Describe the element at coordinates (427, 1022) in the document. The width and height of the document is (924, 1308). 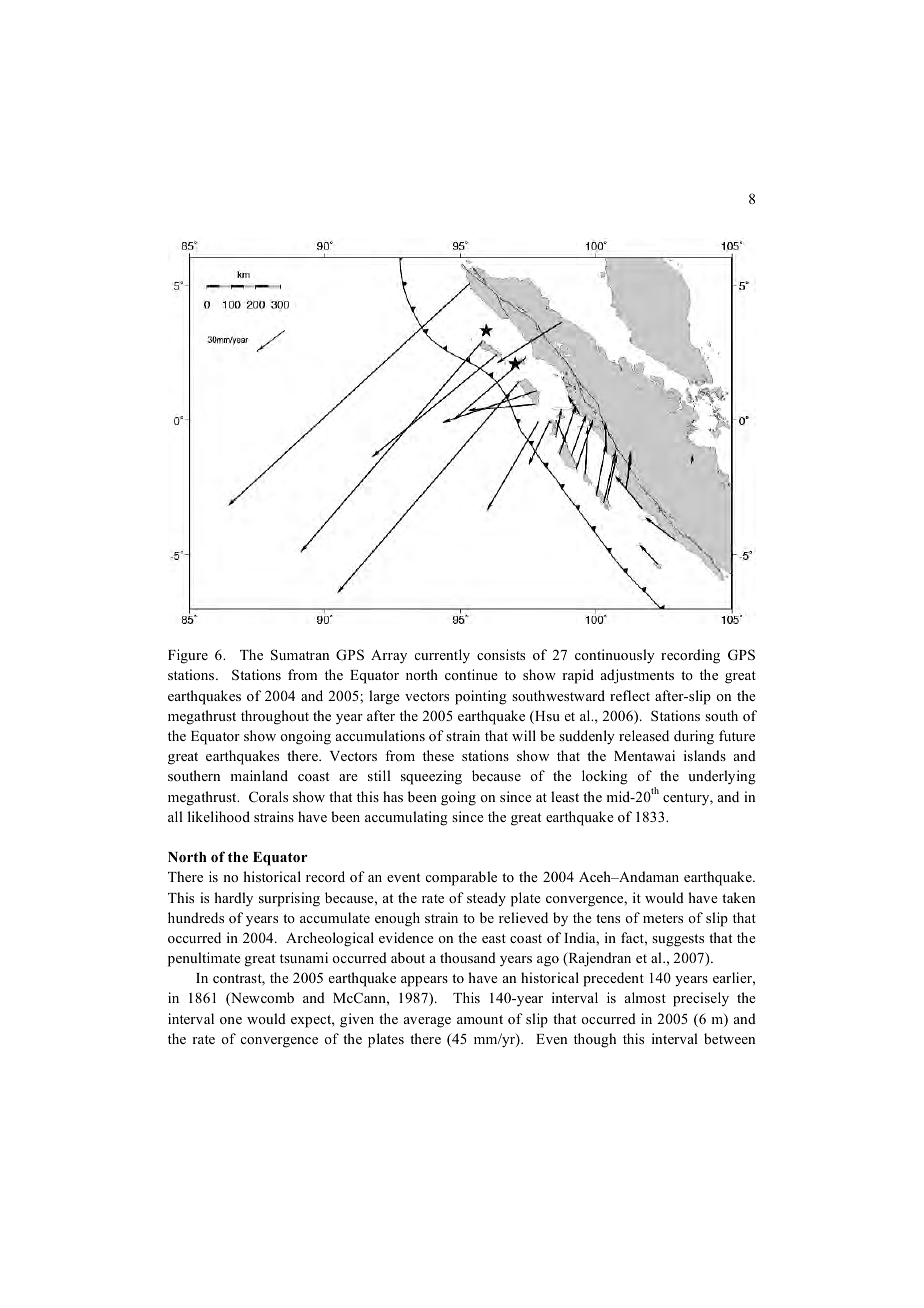
I see `average` at that location.
